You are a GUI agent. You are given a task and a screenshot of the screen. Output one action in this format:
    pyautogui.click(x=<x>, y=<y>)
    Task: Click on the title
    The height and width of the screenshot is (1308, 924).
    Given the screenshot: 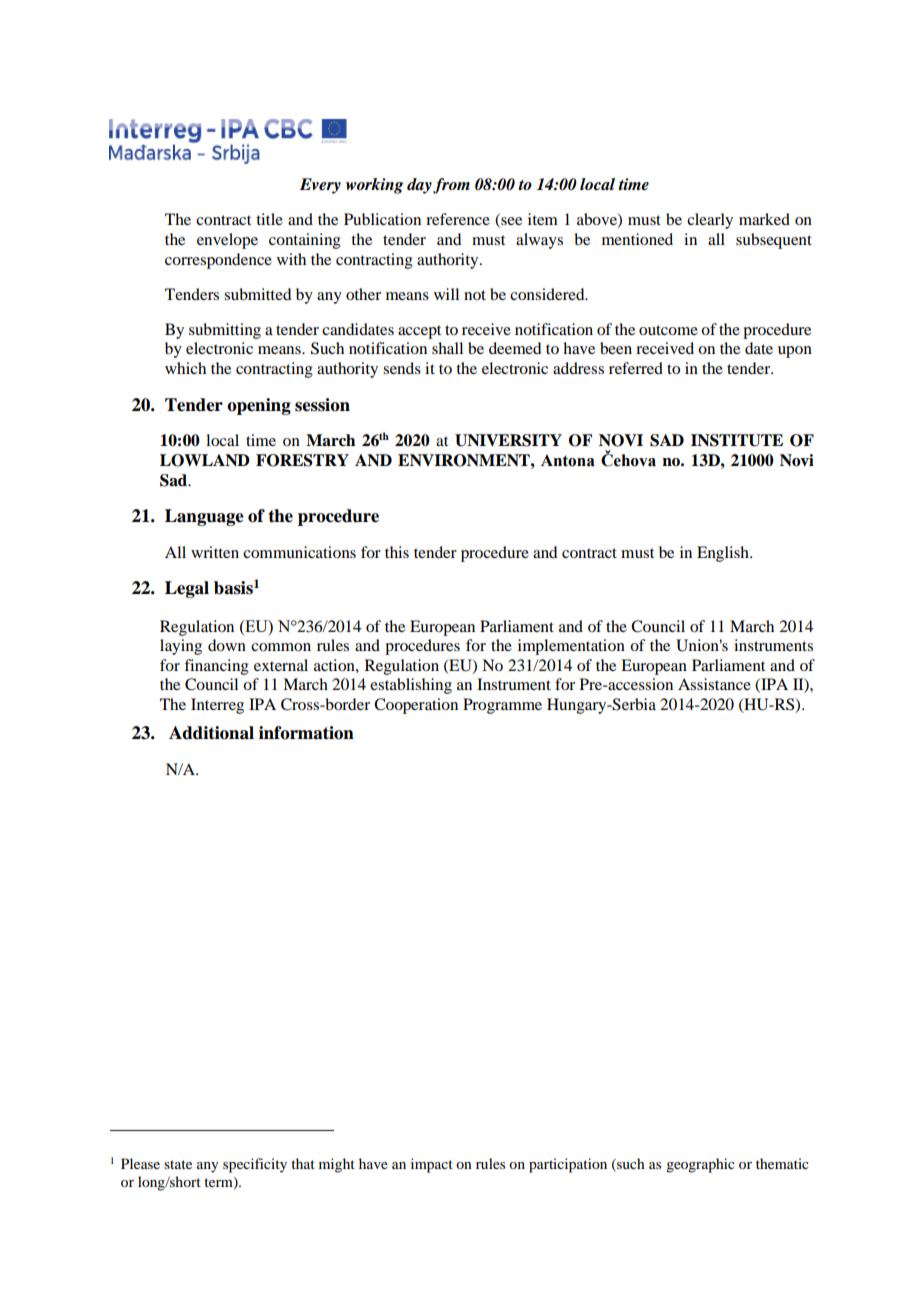 What is the action you would take?
    pyautogui.click(x=269, y=219)
